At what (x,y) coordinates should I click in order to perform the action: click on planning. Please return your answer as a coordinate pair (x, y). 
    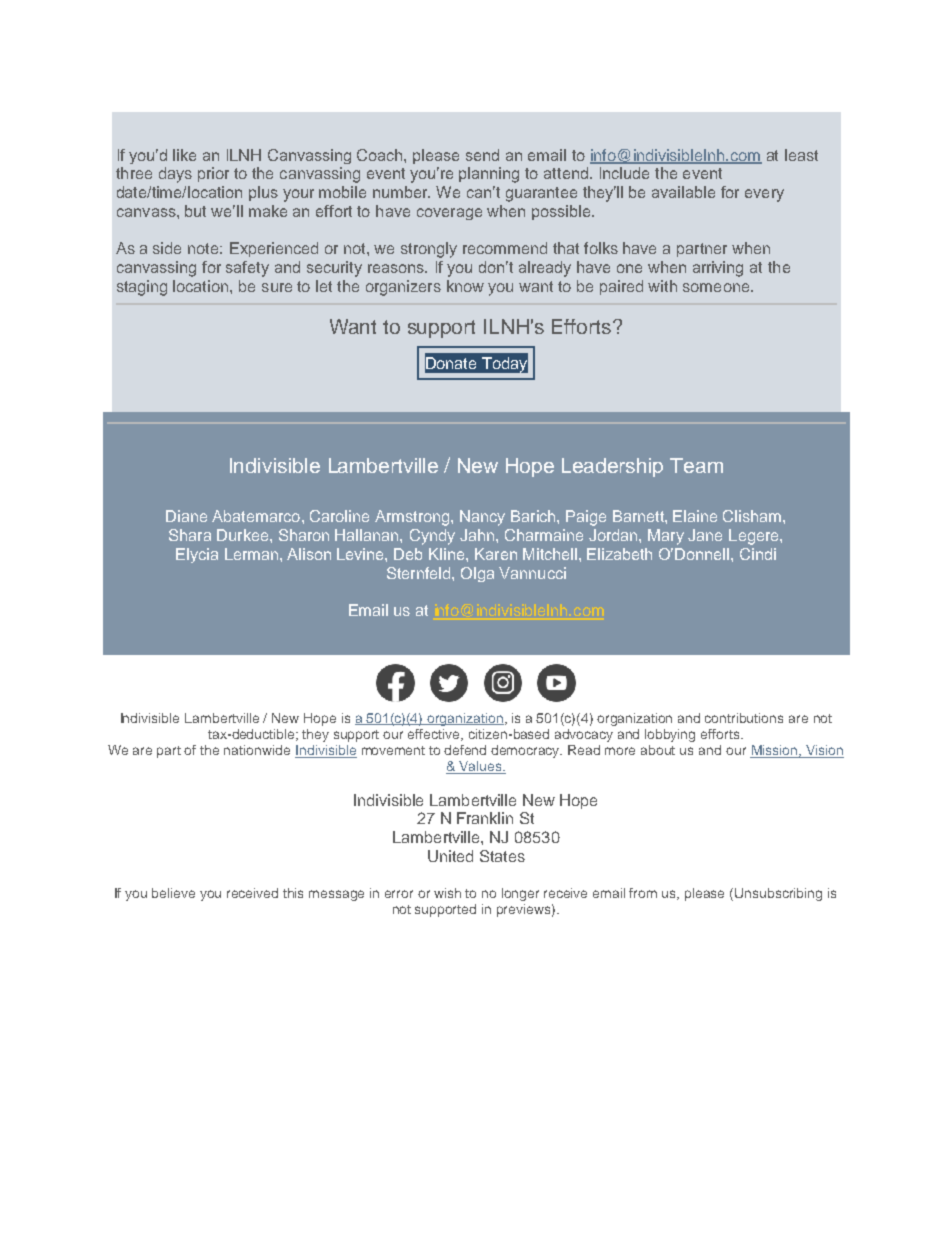
    Looking at the image, I should click on (489, 175).
